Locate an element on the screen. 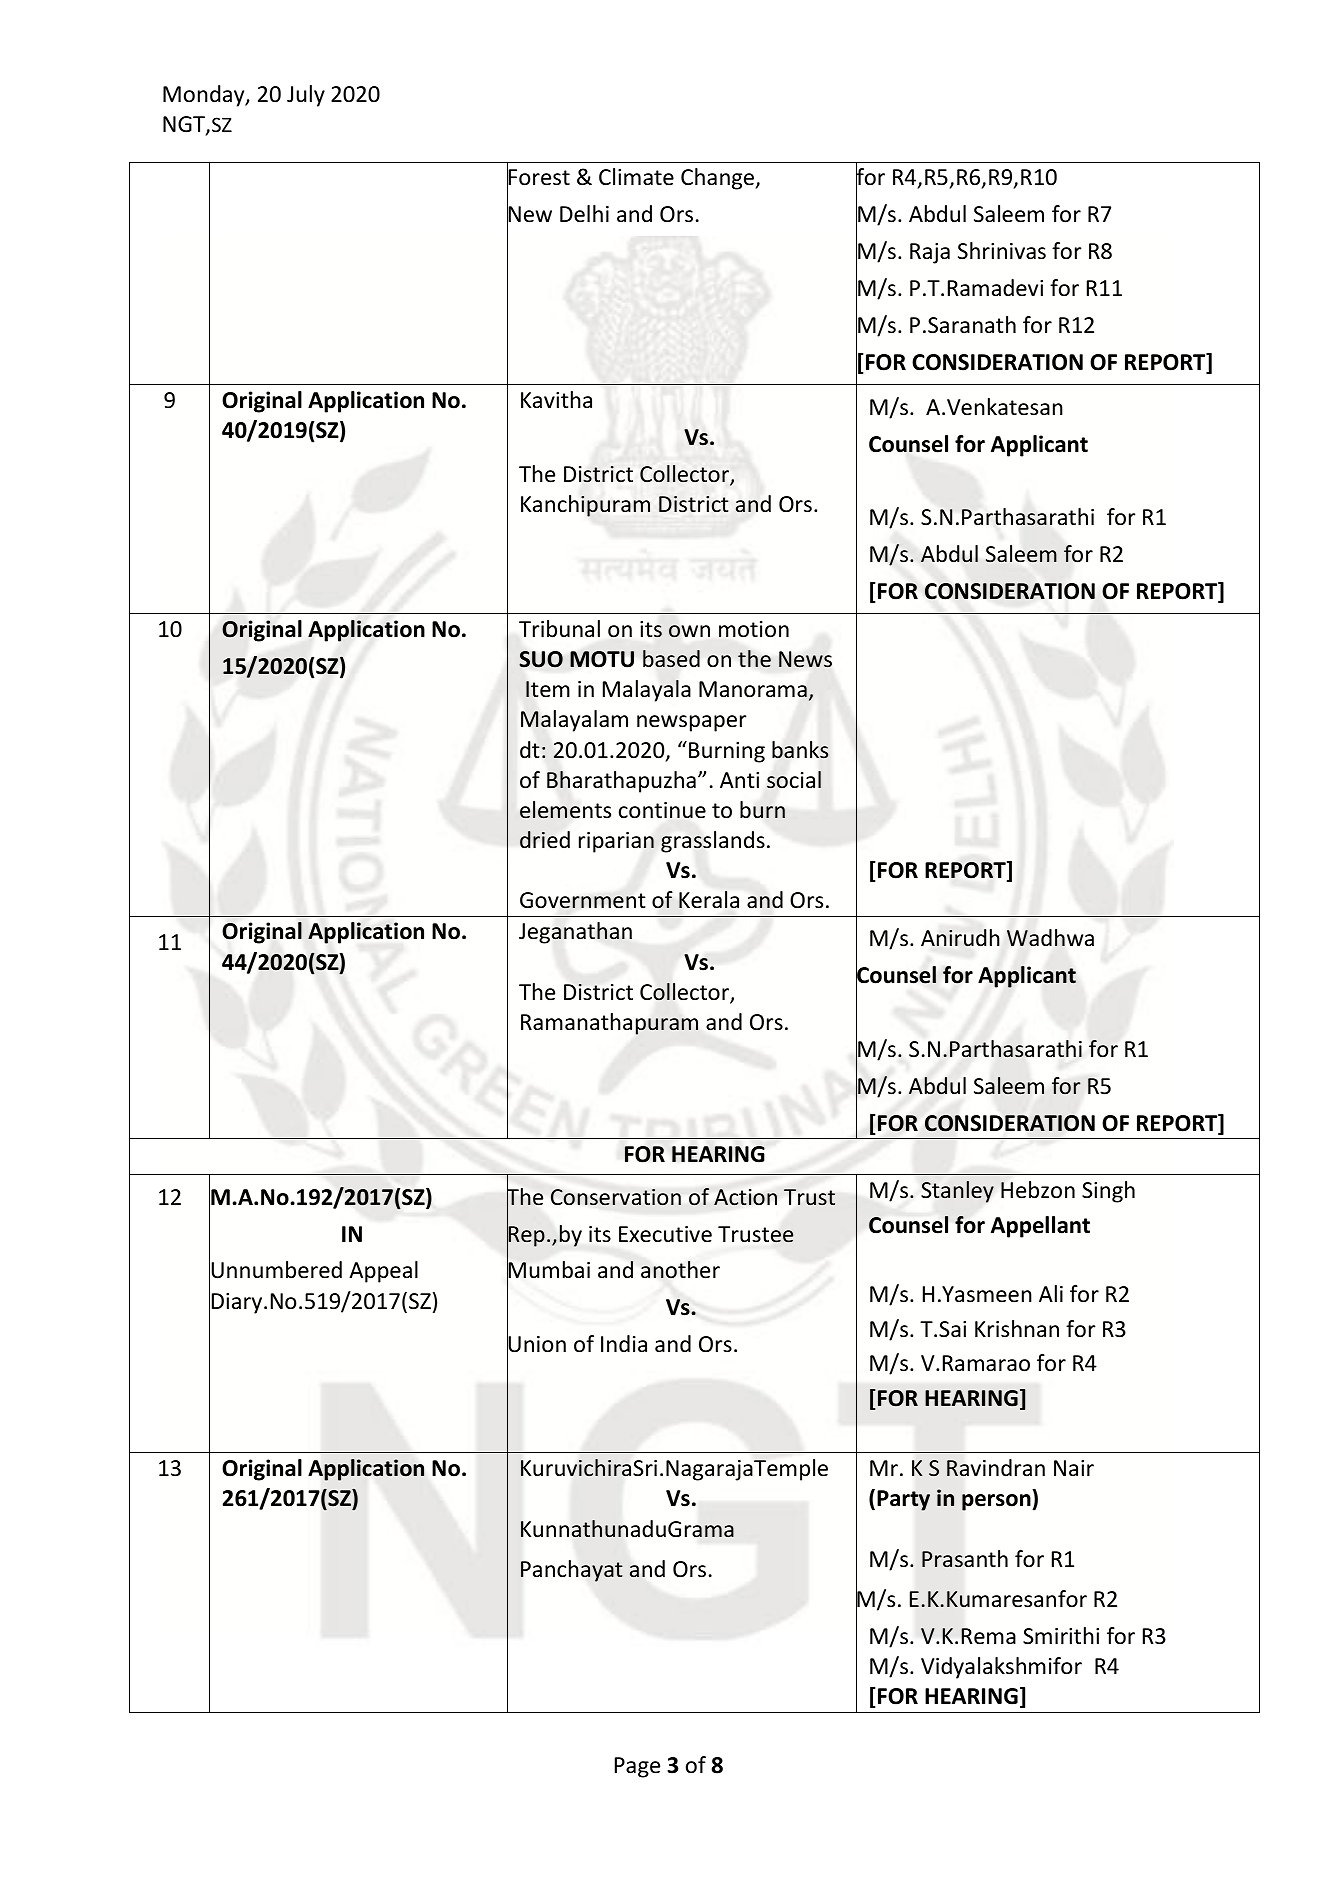  Delhi is located at coordinates (584, 214).
